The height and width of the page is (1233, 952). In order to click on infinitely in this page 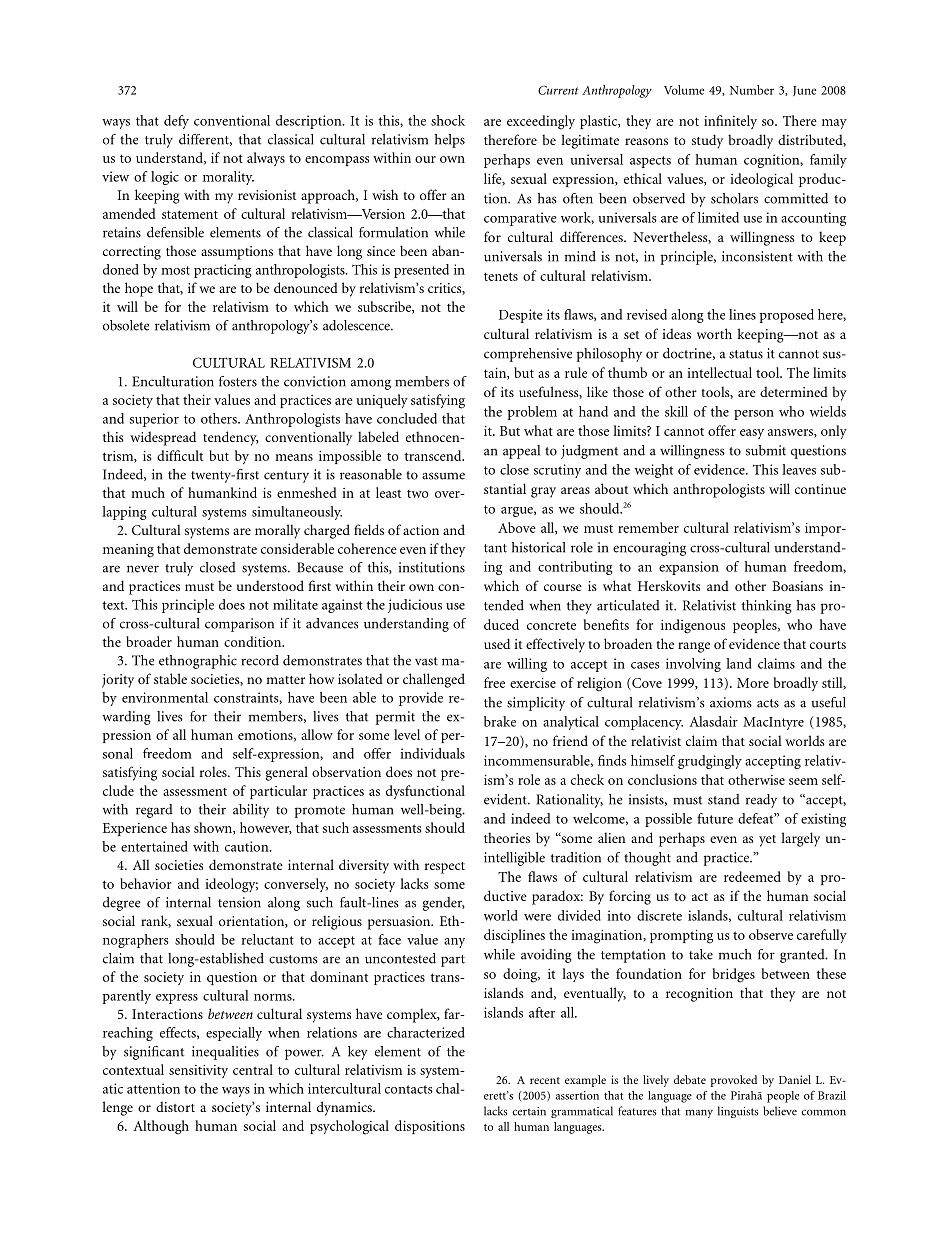, I will do `click(730, 122)`.
